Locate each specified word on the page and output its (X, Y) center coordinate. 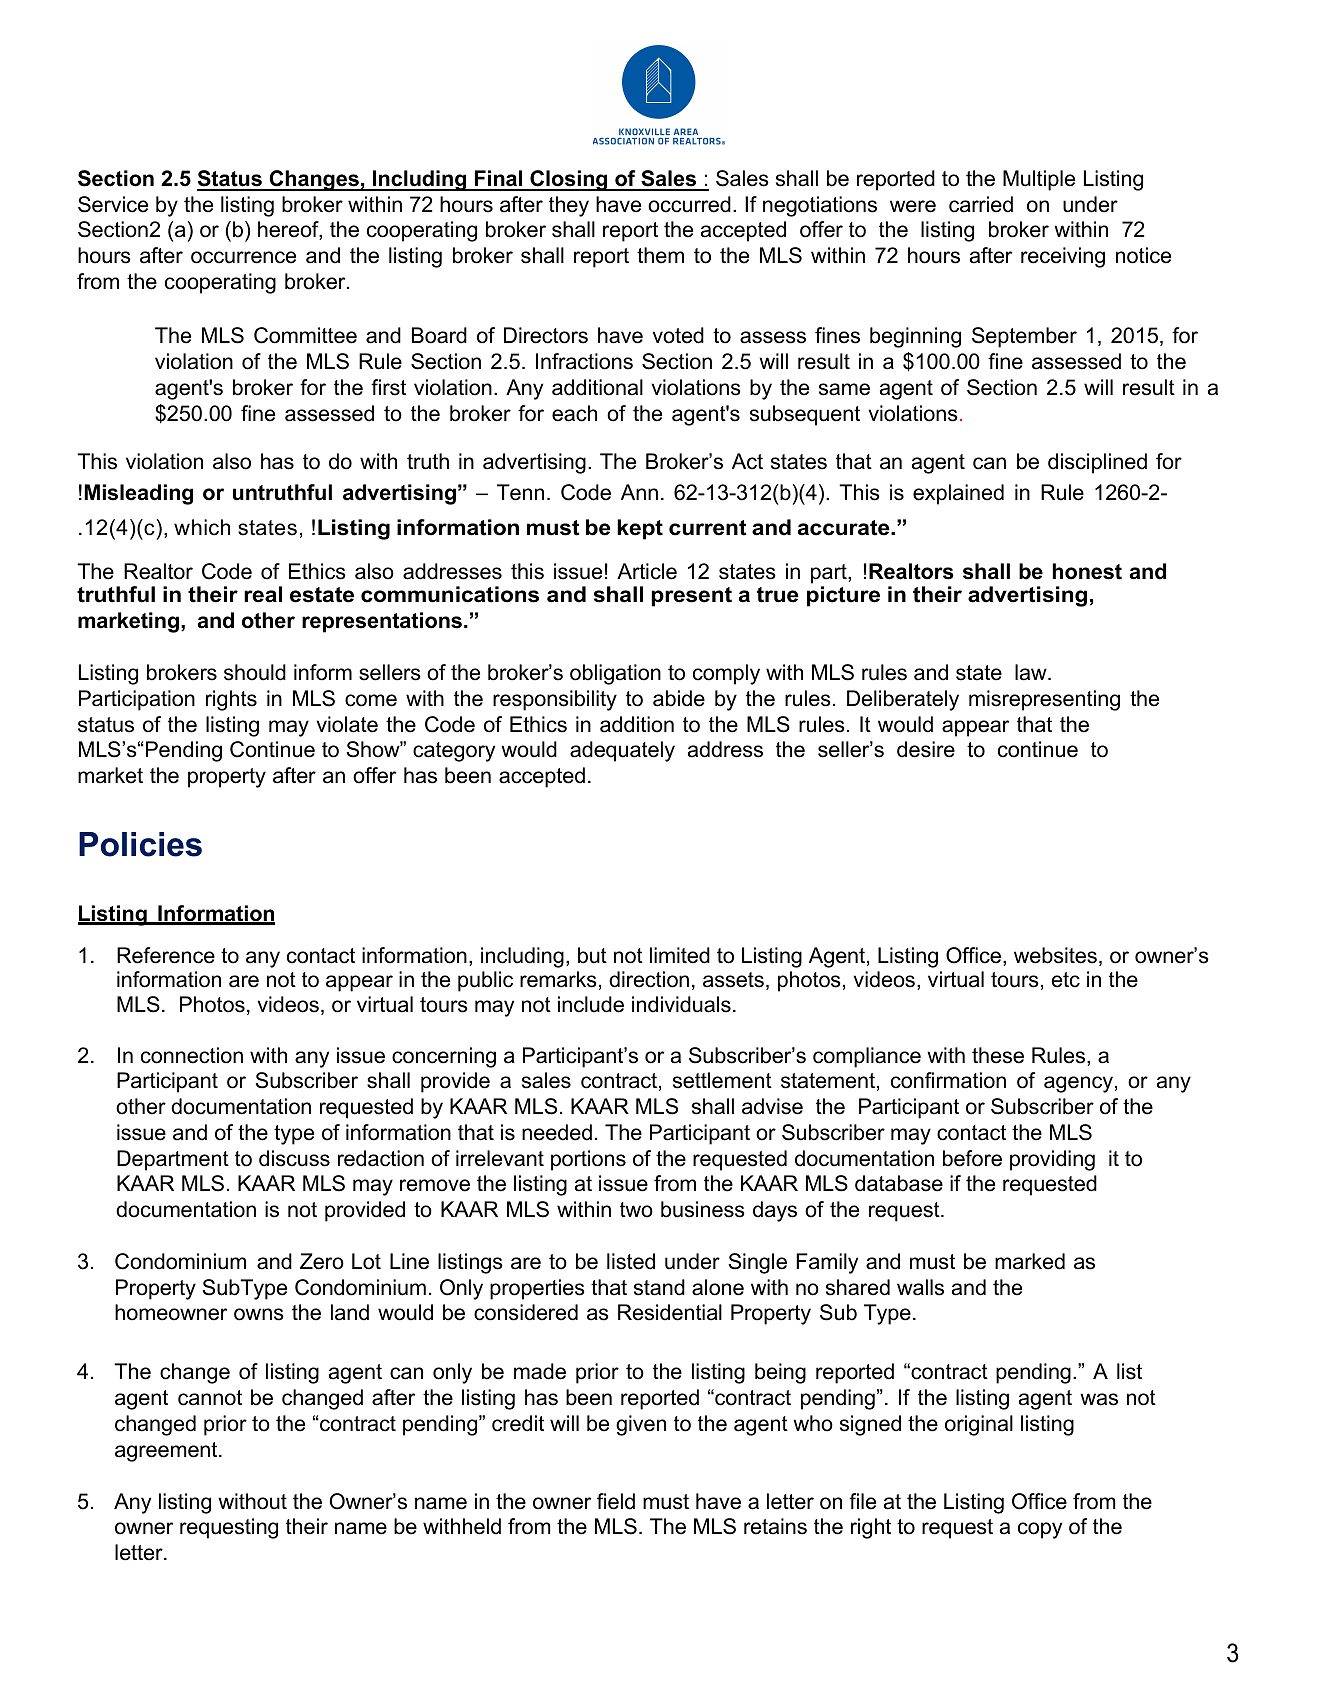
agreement (167, 1452)
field (616, 1501)
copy (1040, 1530)
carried (981, 204)
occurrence (243, 257)
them (660, 255)
